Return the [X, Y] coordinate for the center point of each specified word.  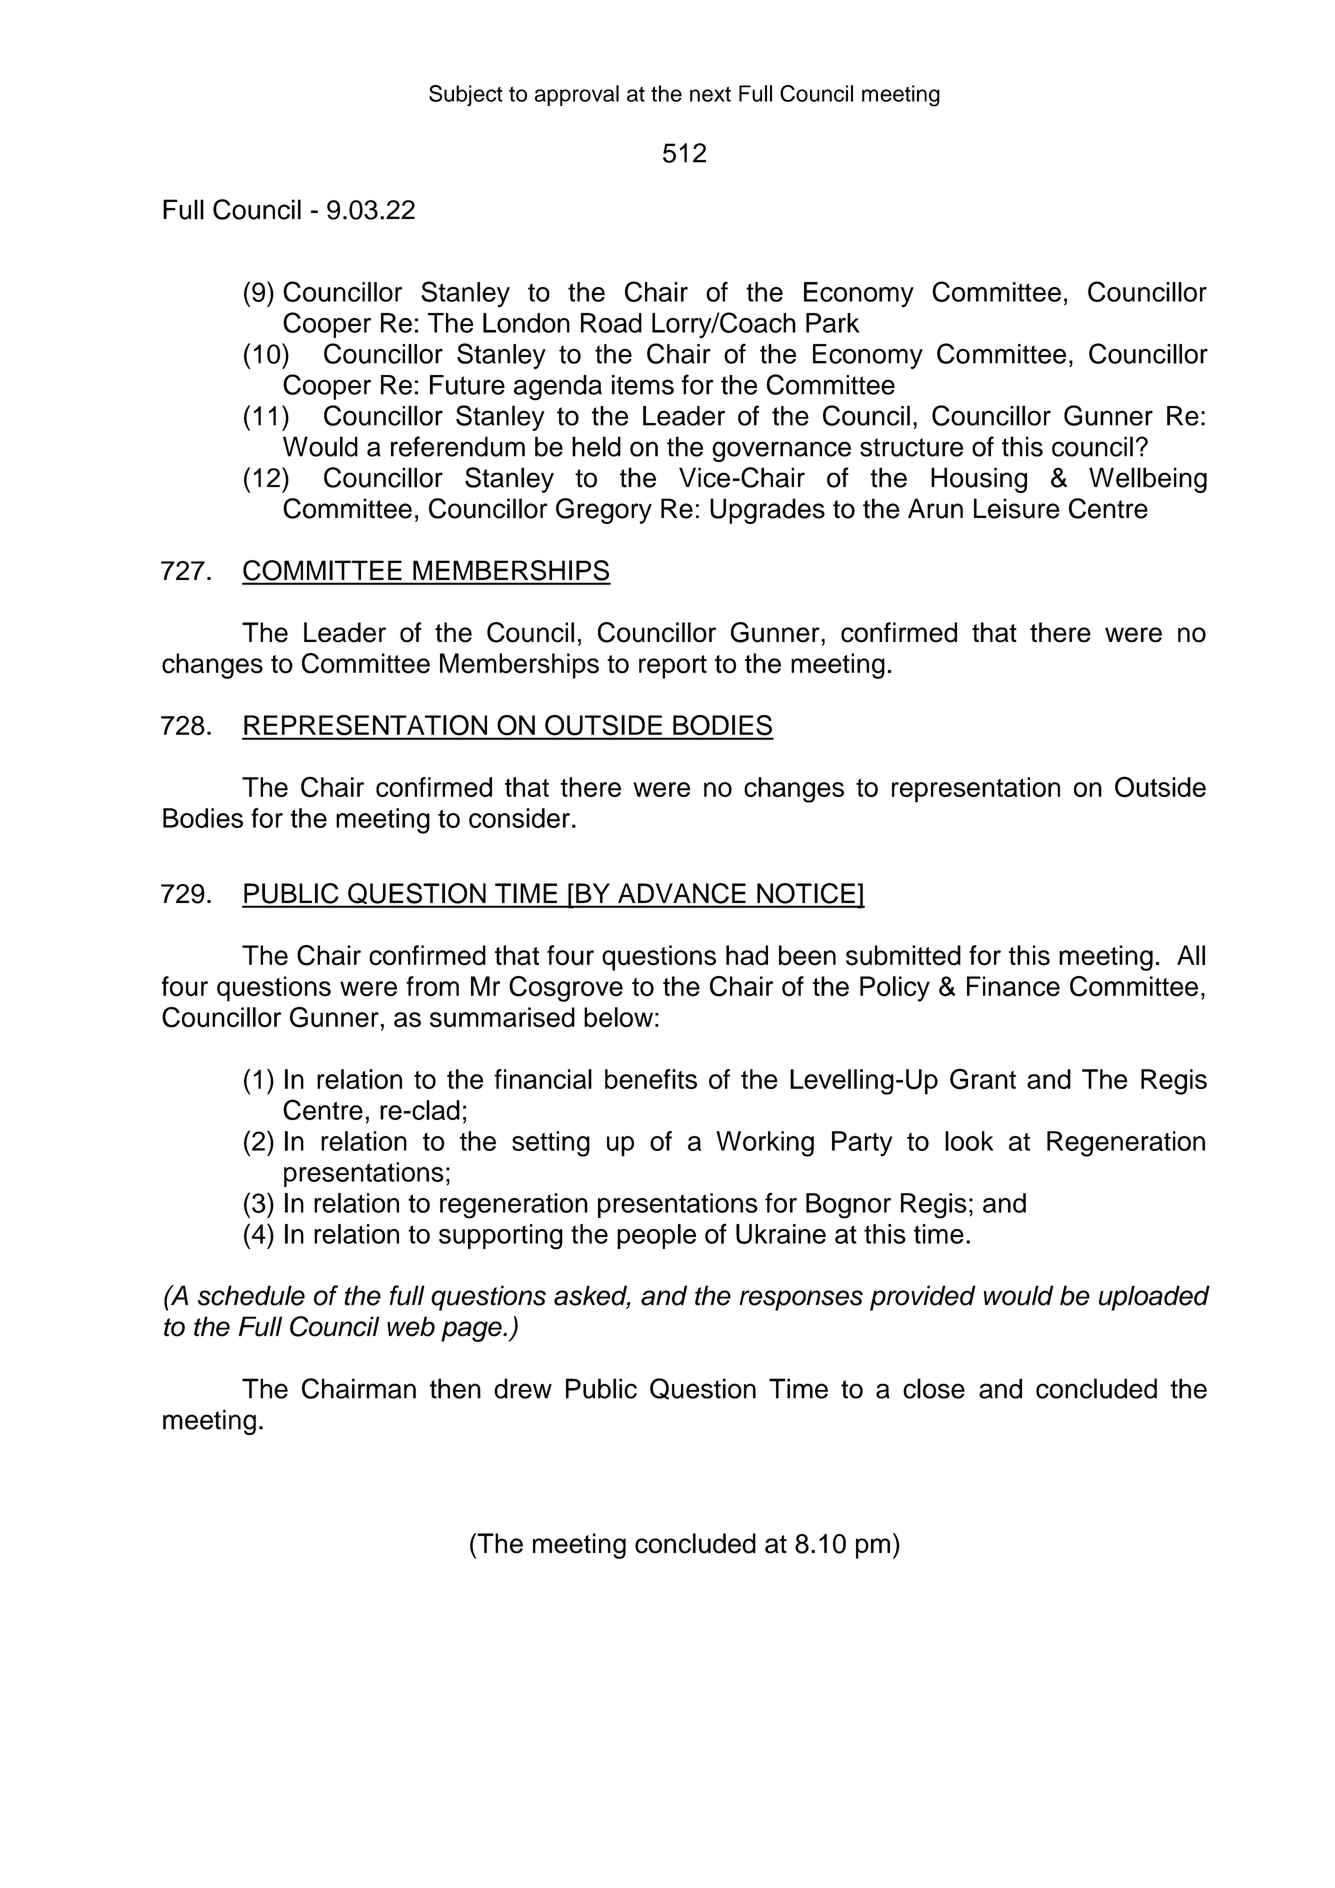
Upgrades [767, 511]
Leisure [1017, 508]
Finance [1013, 986]
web [411, 1326]
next [710, 94]
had [747, 955]
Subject [466, 95]
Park [832, 323]
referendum [458, 446]
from [432, 986]
